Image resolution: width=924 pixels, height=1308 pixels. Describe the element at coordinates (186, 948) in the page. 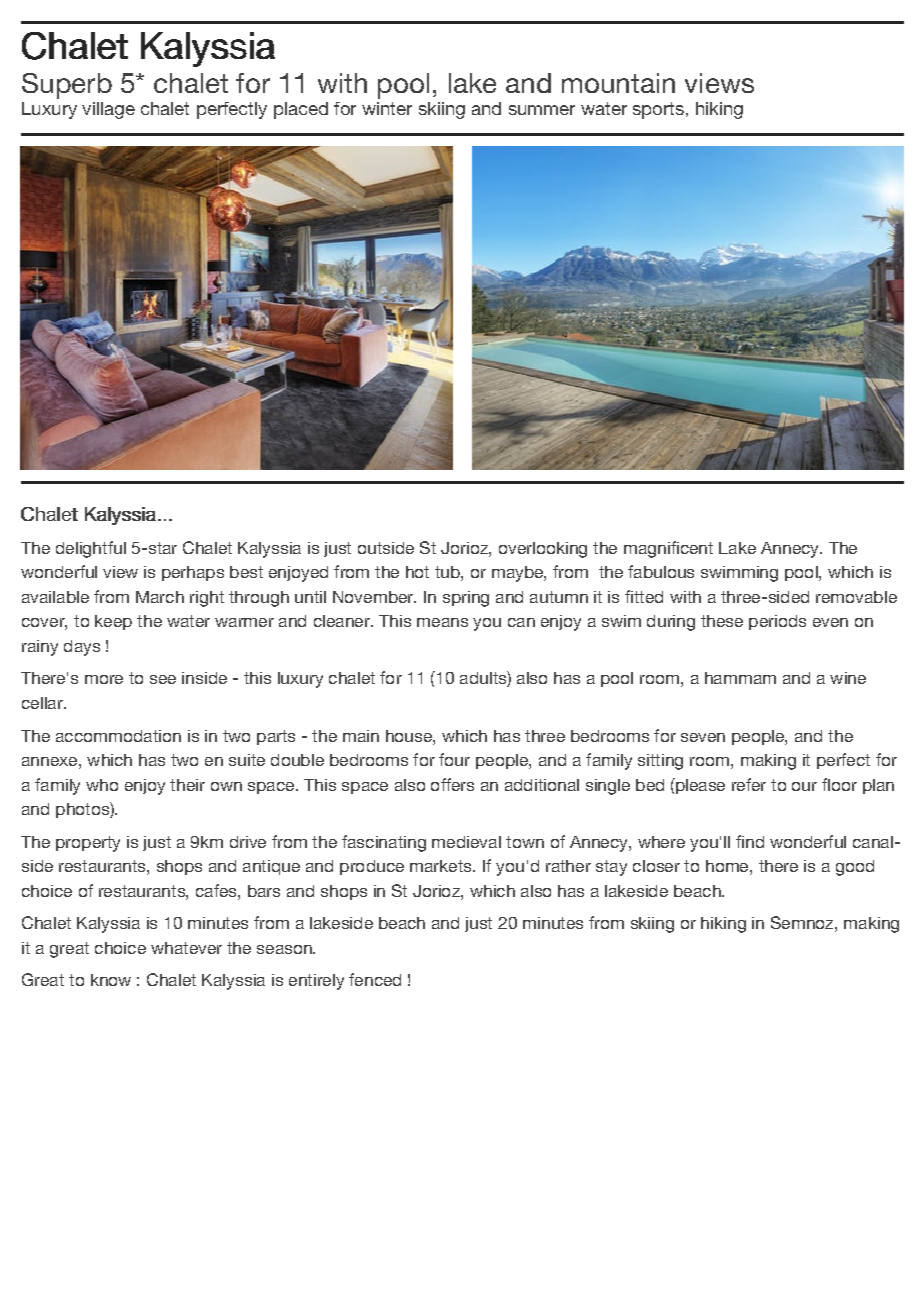

I see `whatever` at that location.
